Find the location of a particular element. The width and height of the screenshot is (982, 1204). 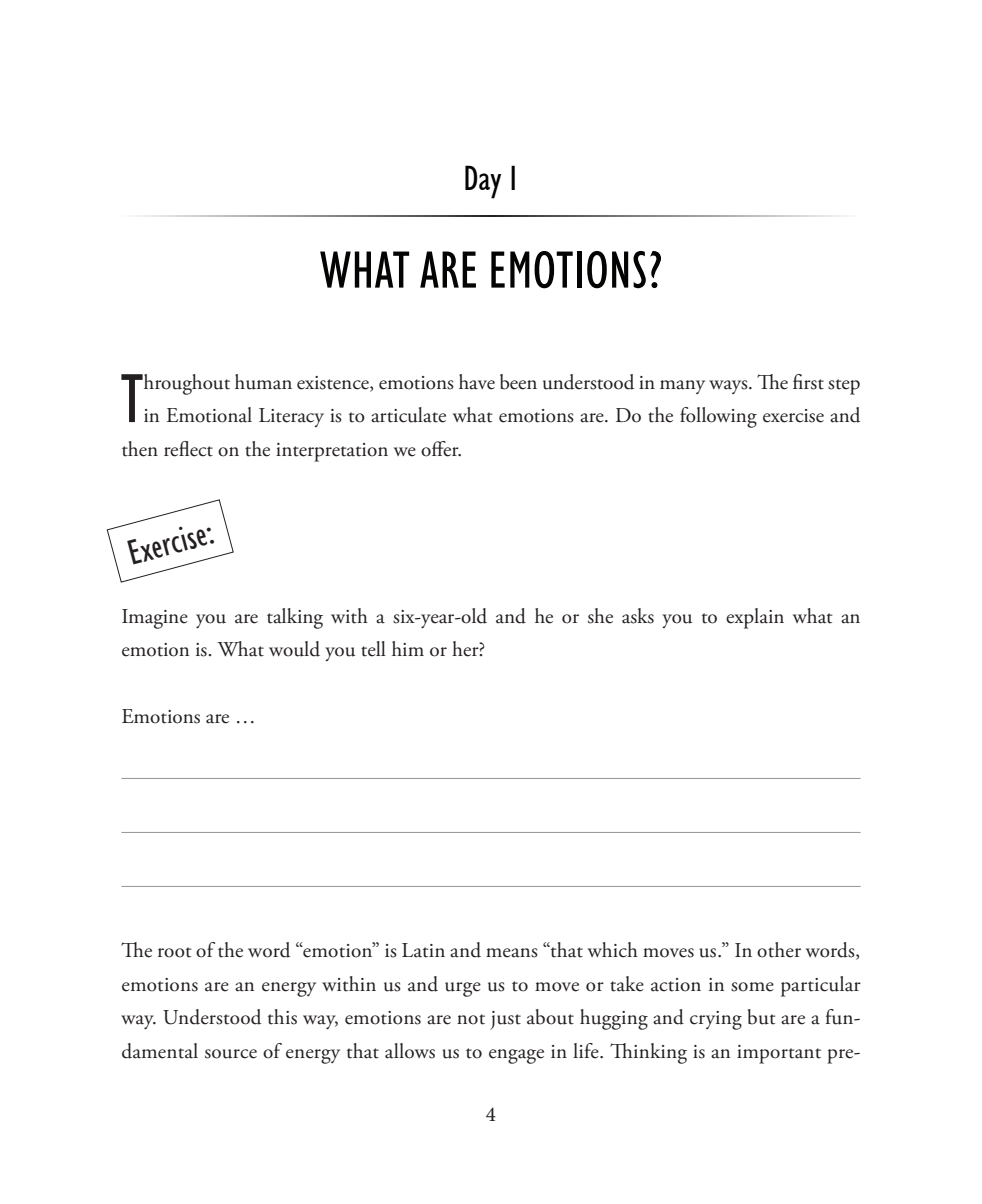

would is located at coordinates (294, 649).
